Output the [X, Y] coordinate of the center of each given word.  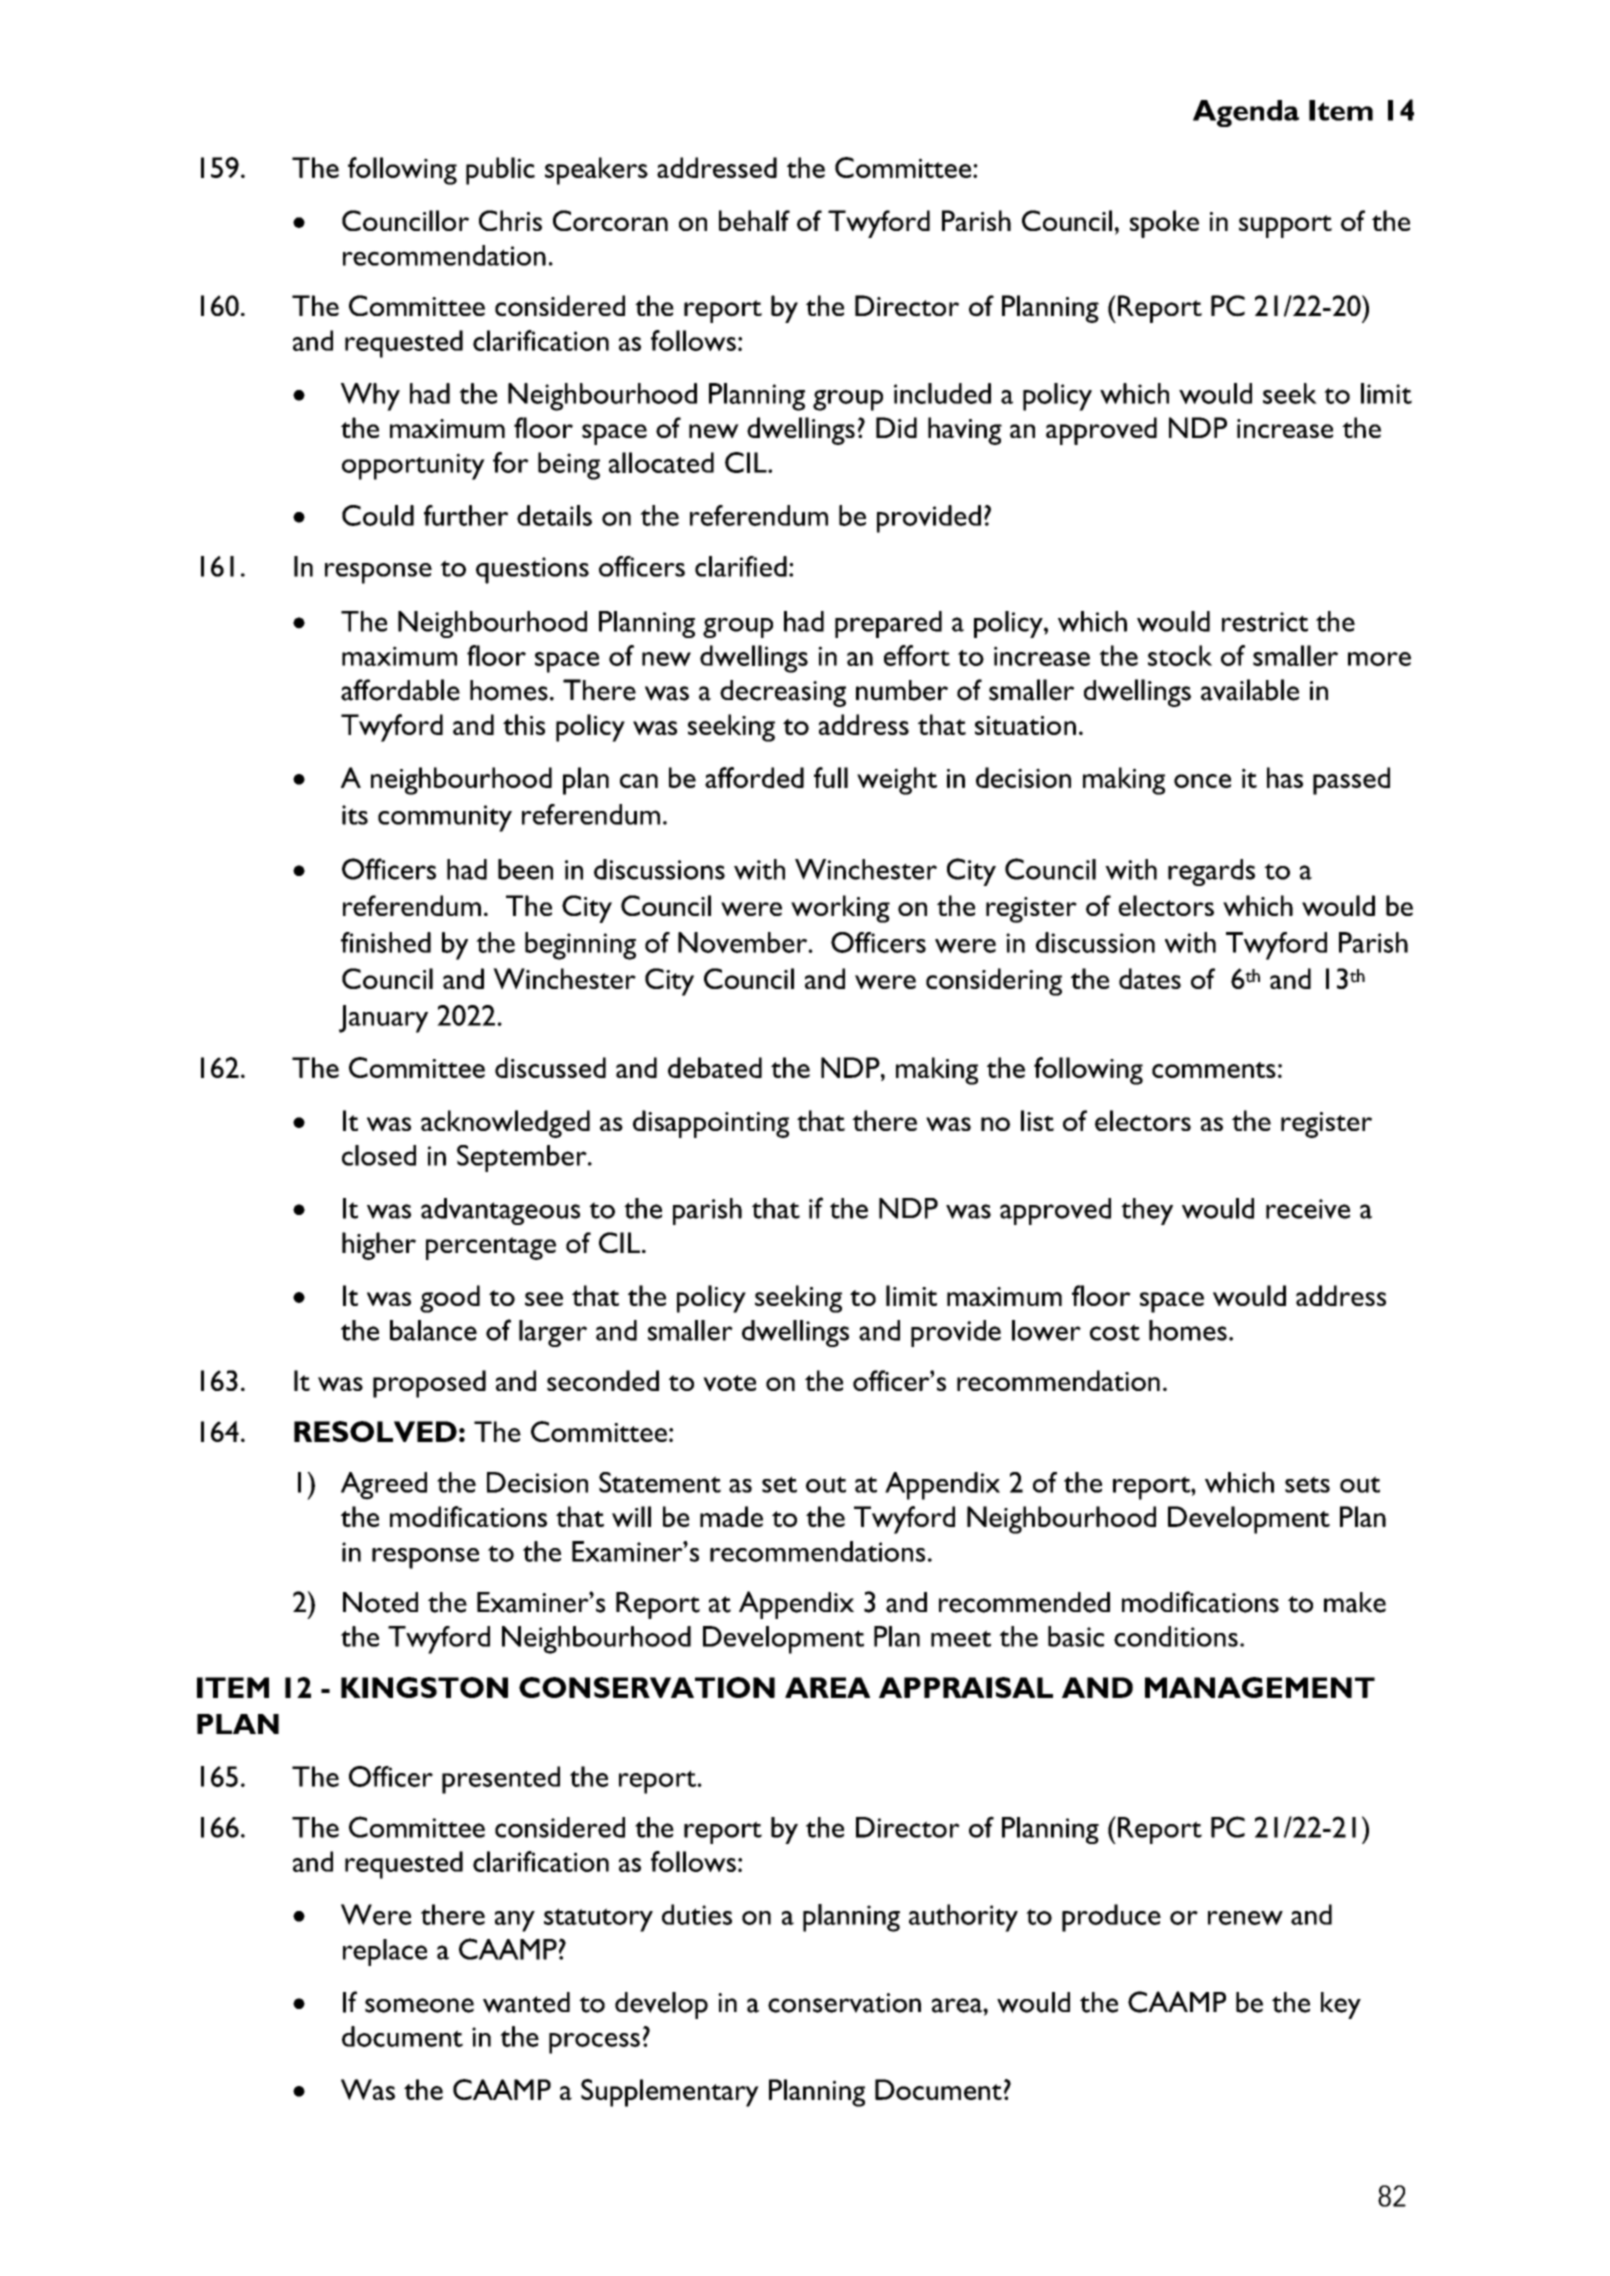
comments [1214, 1070]
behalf [754, 220]
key [1341, 2005]
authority [963, 1918]
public [500, 171]
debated [715, 1067]
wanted [526, 2002]
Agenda [1246, 113]
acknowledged [505, 1124]
